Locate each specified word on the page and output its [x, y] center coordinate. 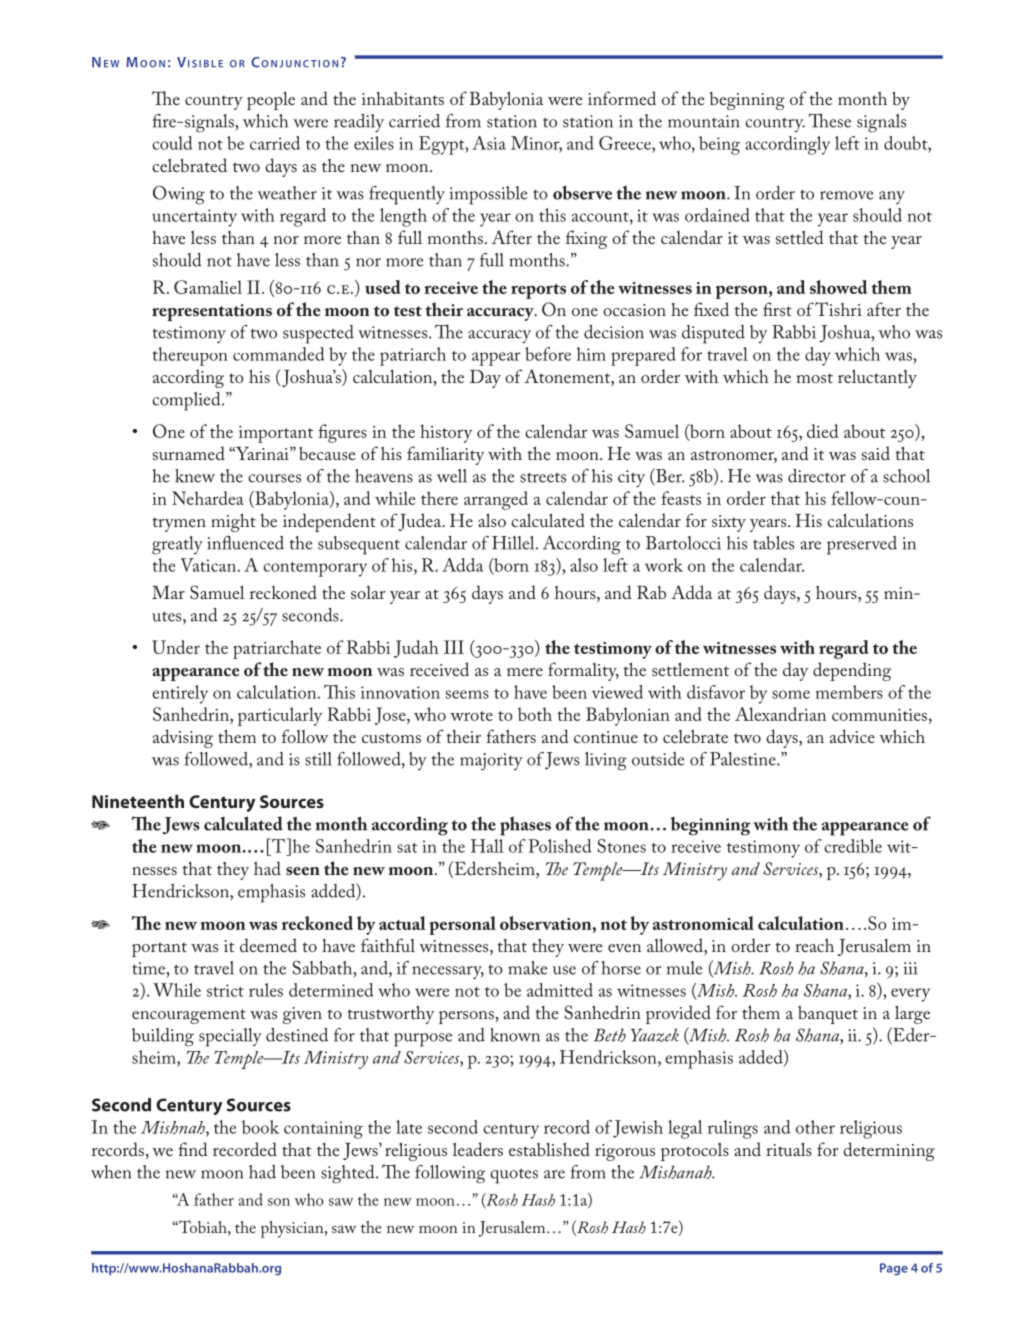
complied [187, 401]
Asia [489, 143]
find [192, 1149]
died [822, 431]
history [446, 433]
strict [225, 990]
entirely [180, 694]
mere [525, 672]
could [172, 143]
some [791, 694]
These [829, 120]
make [528, 968]
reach [814, 945]
